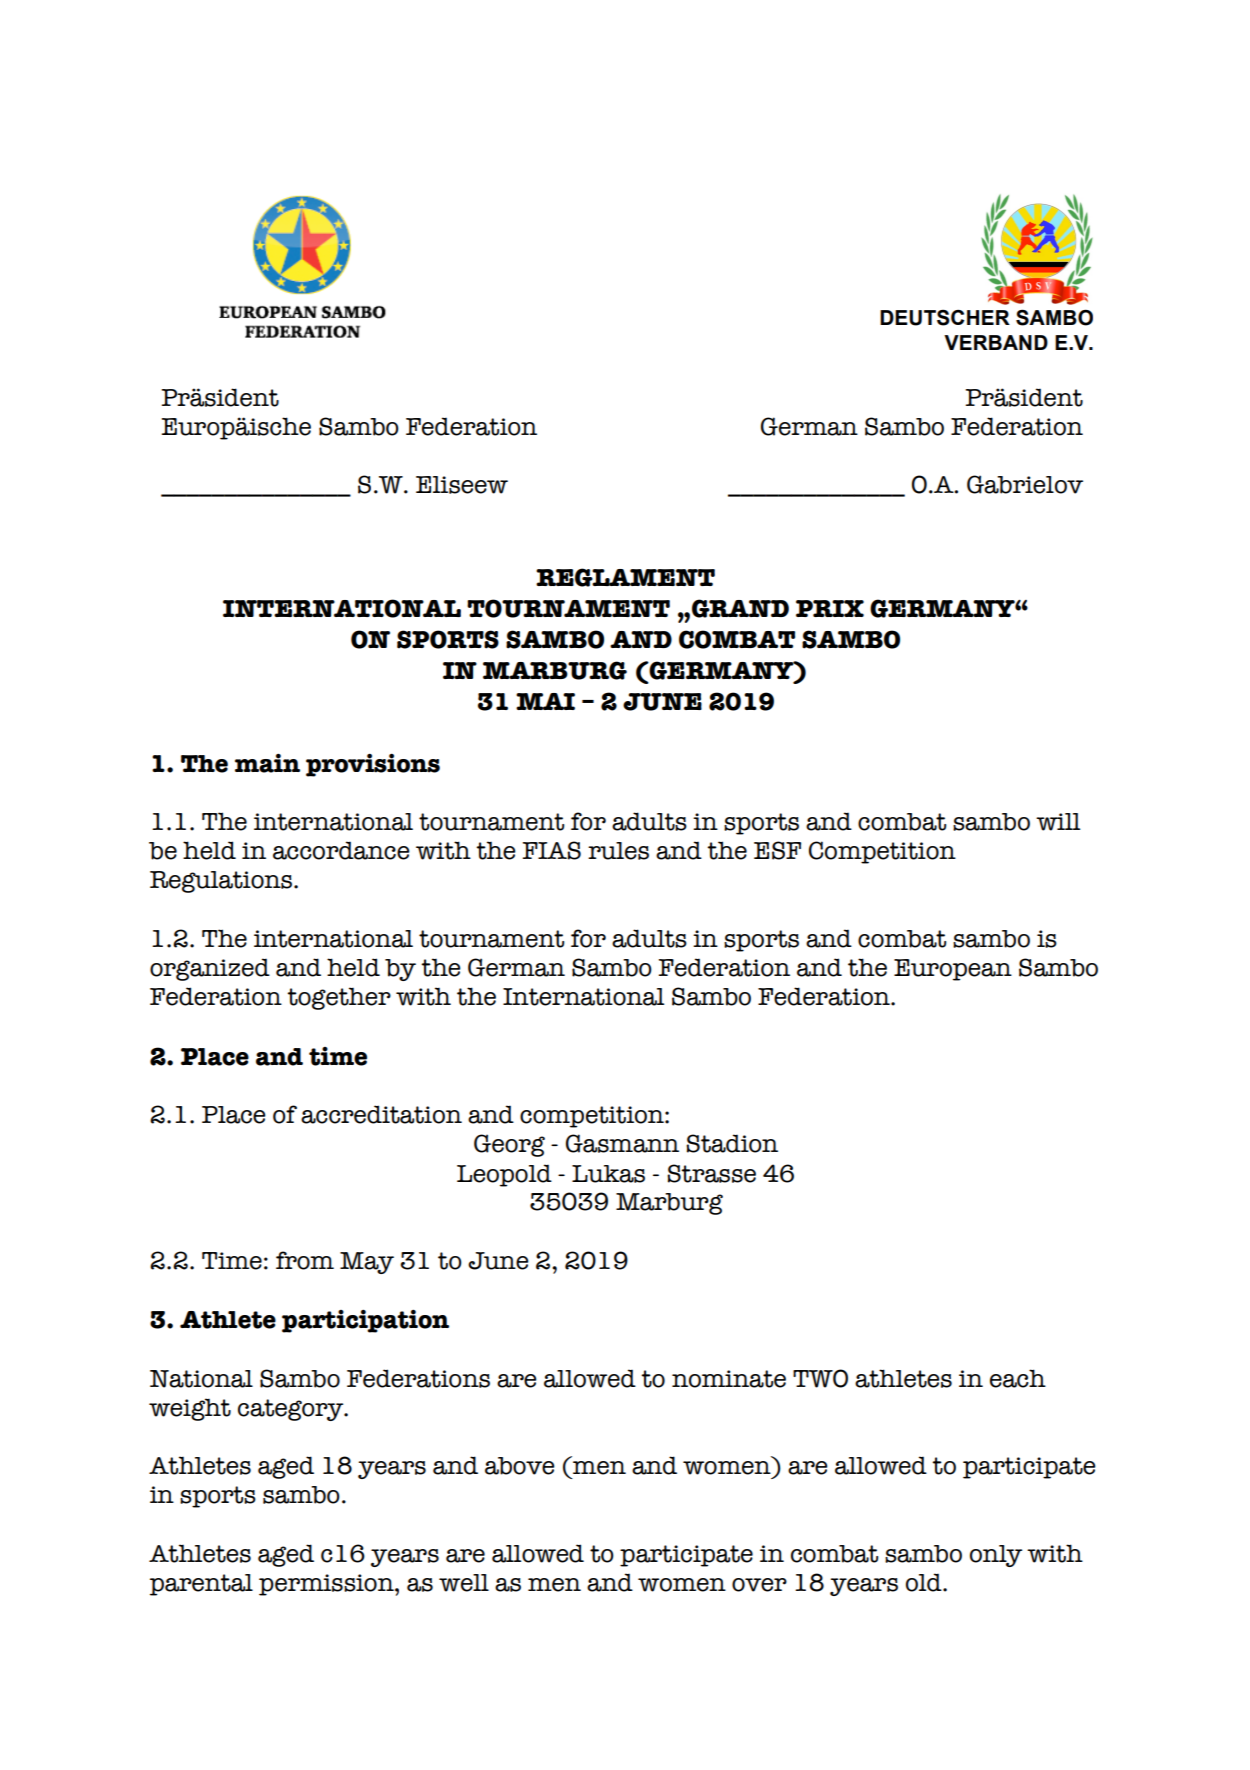 The image size is (1250, 1770). What do you see at coordinates (945, 318) in the image?
I see `DEUTSCHER` at bounding box center [945, 318].
